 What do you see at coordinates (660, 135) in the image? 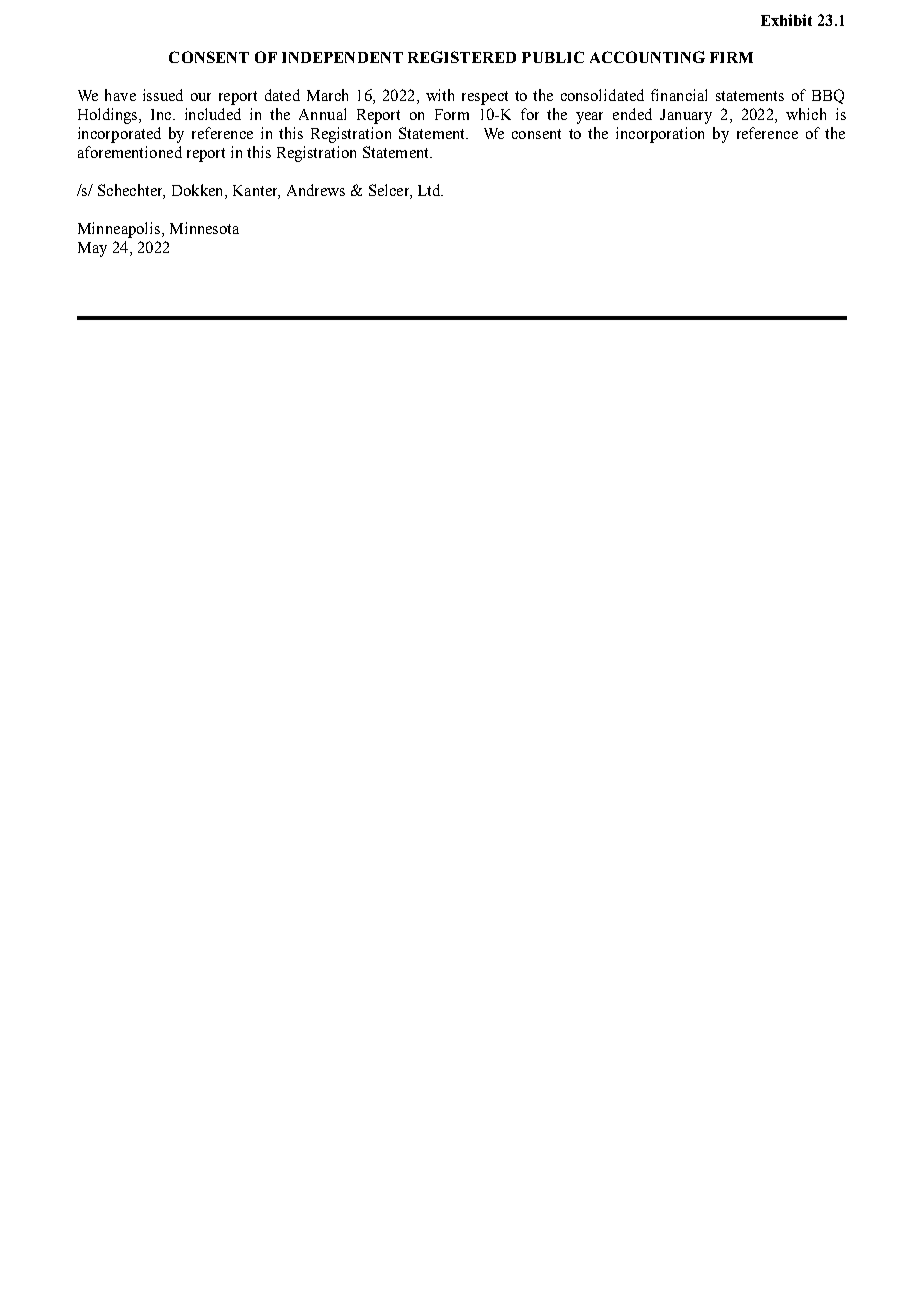
I see `incorporation` at bounding box center [660, 135].
